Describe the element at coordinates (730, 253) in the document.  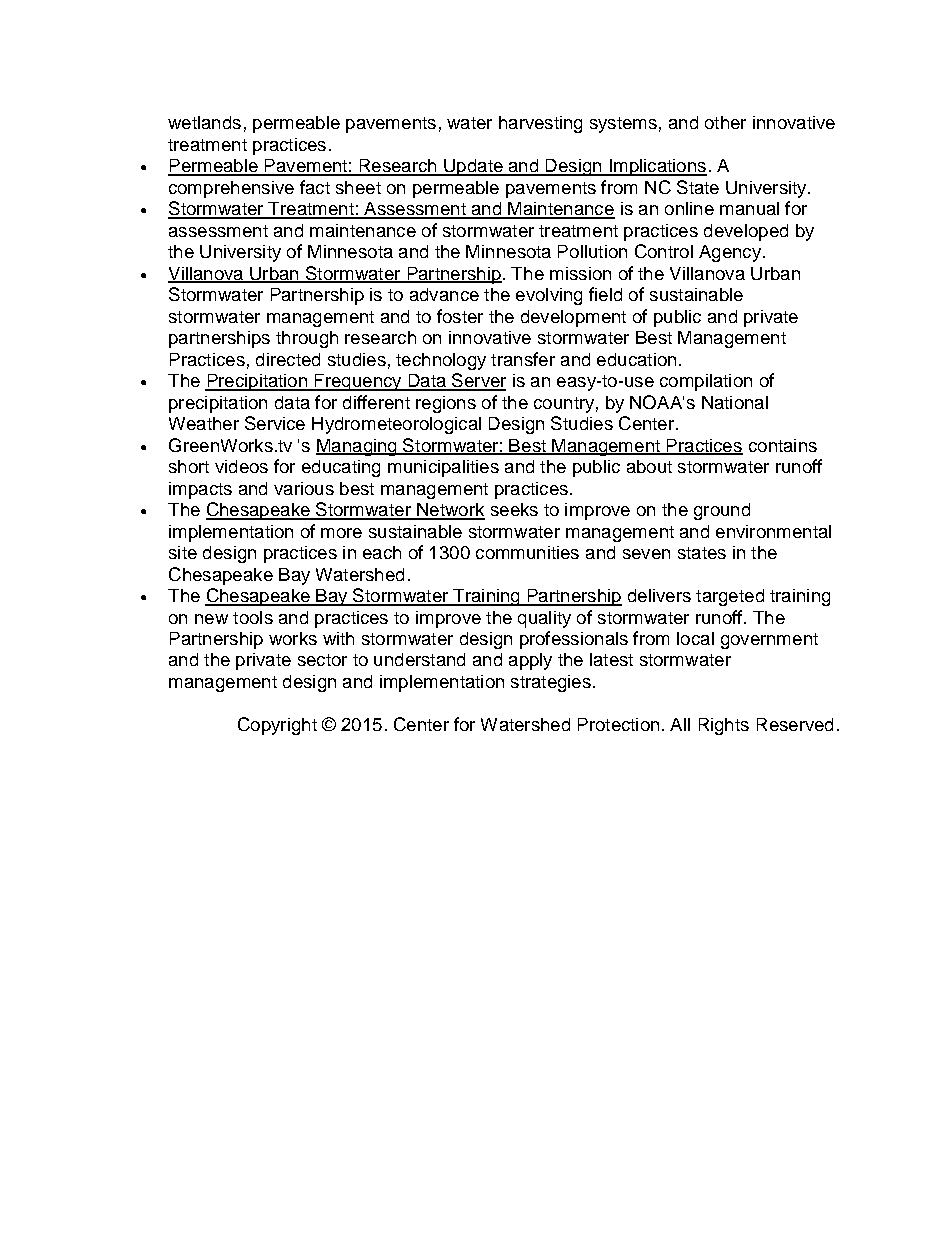
I see `Agency` at that location.
